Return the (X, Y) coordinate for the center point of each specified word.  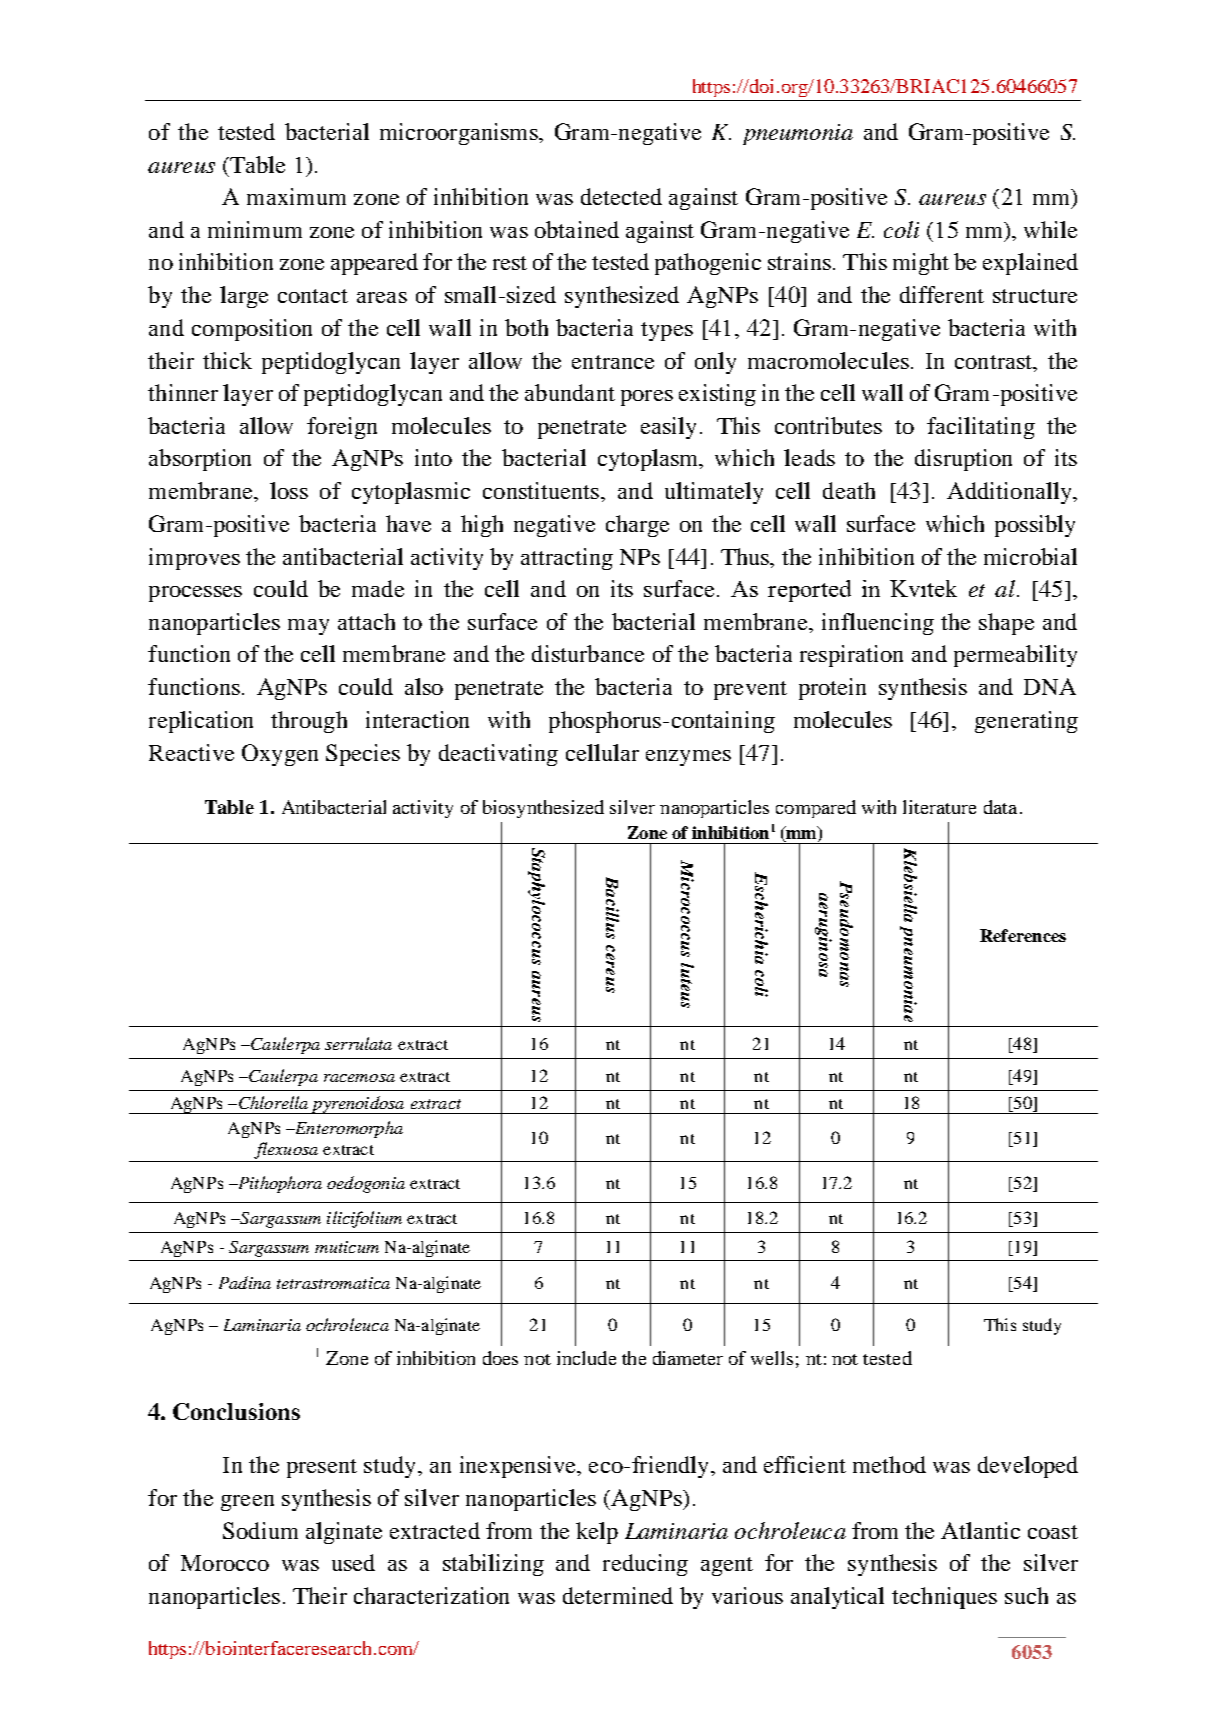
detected (621, 196)
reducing (645, 1565)
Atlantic (980, 1530)
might (921, 264)
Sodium (260, 1530)
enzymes (688, 758)
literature (939, 807)
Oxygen (280, 755)
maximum (296, 196)
